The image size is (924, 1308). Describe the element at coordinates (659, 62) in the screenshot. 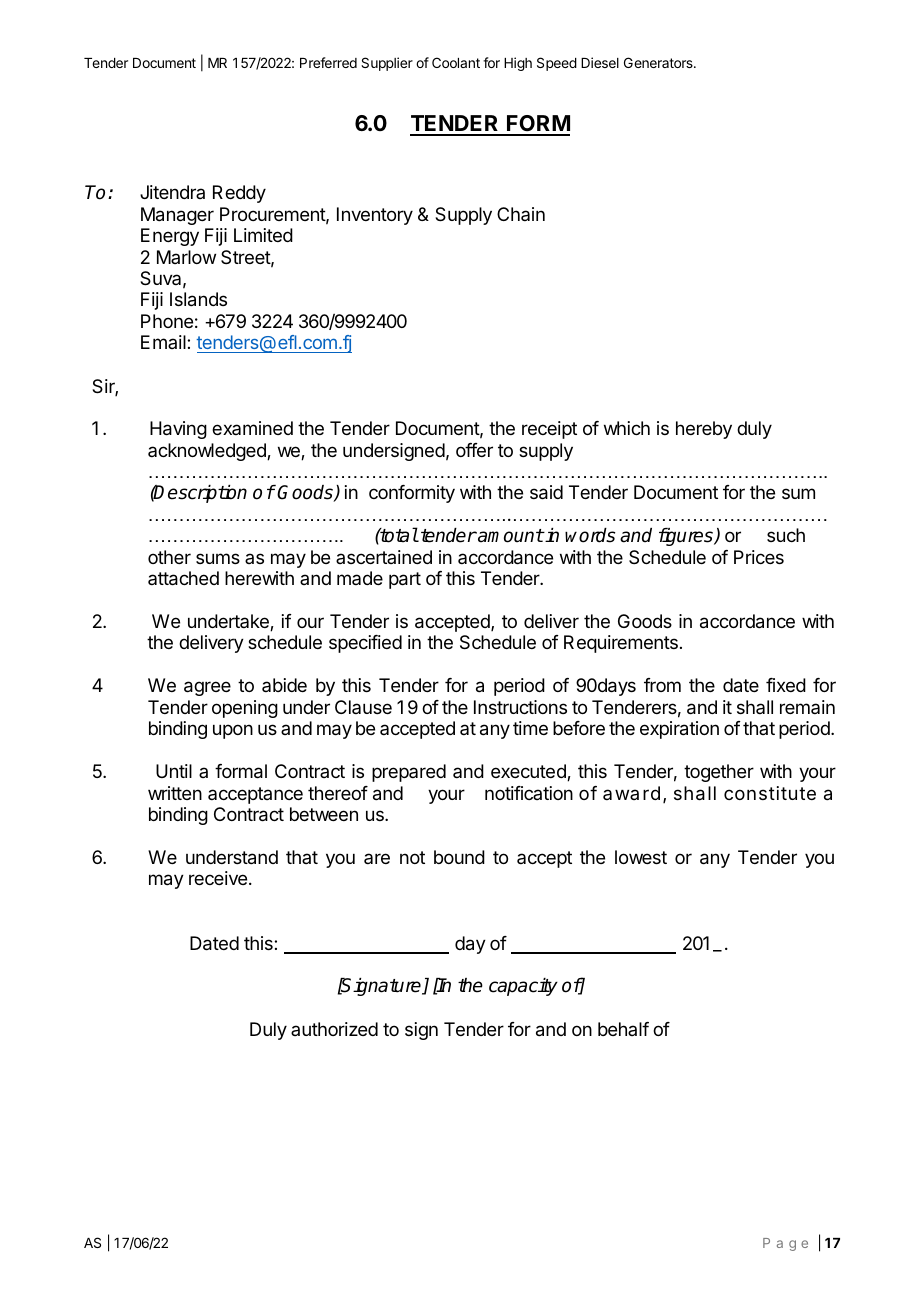

I see `Generators` at that location.
